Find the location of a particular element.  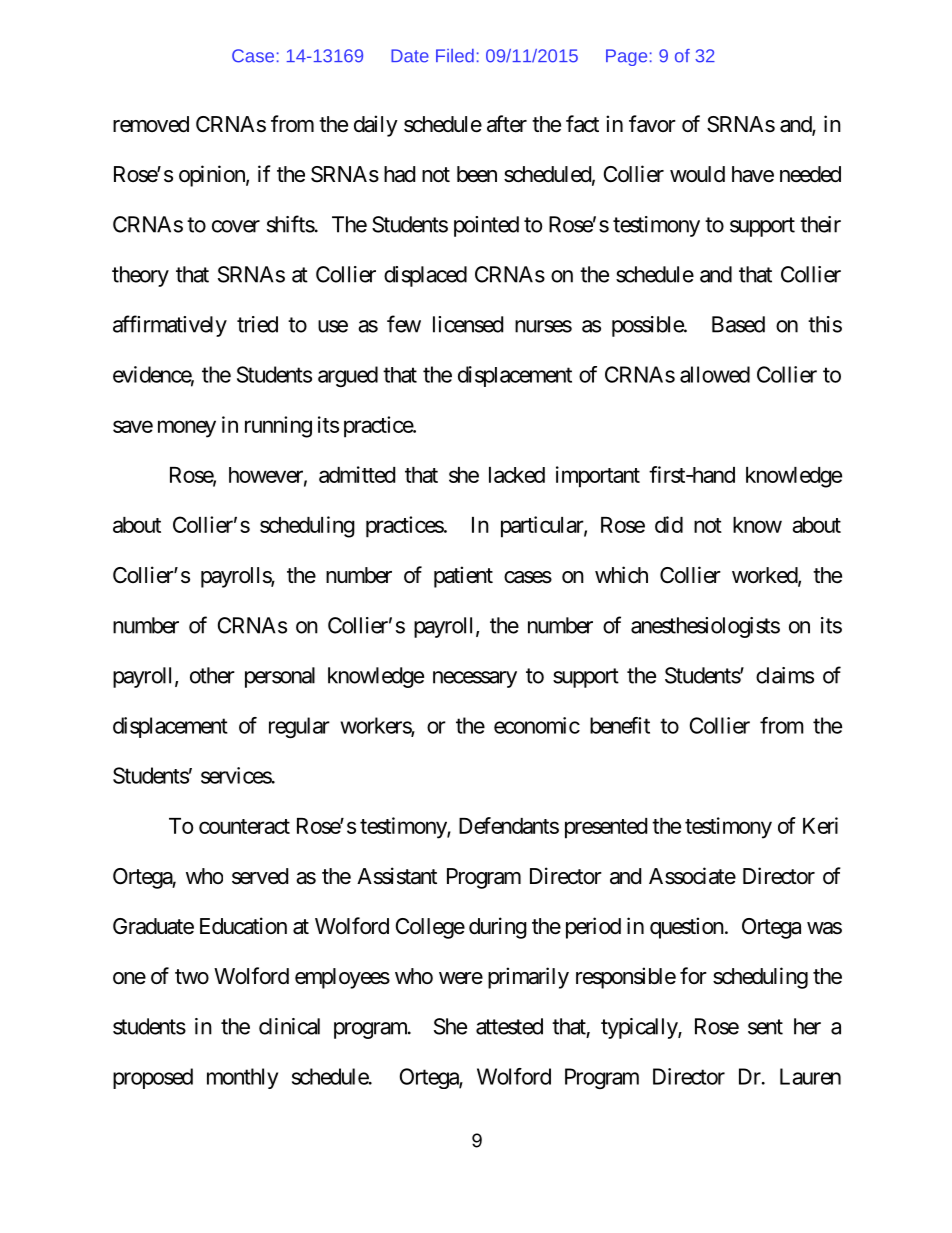

removed is located at coordinates (151, 124).
